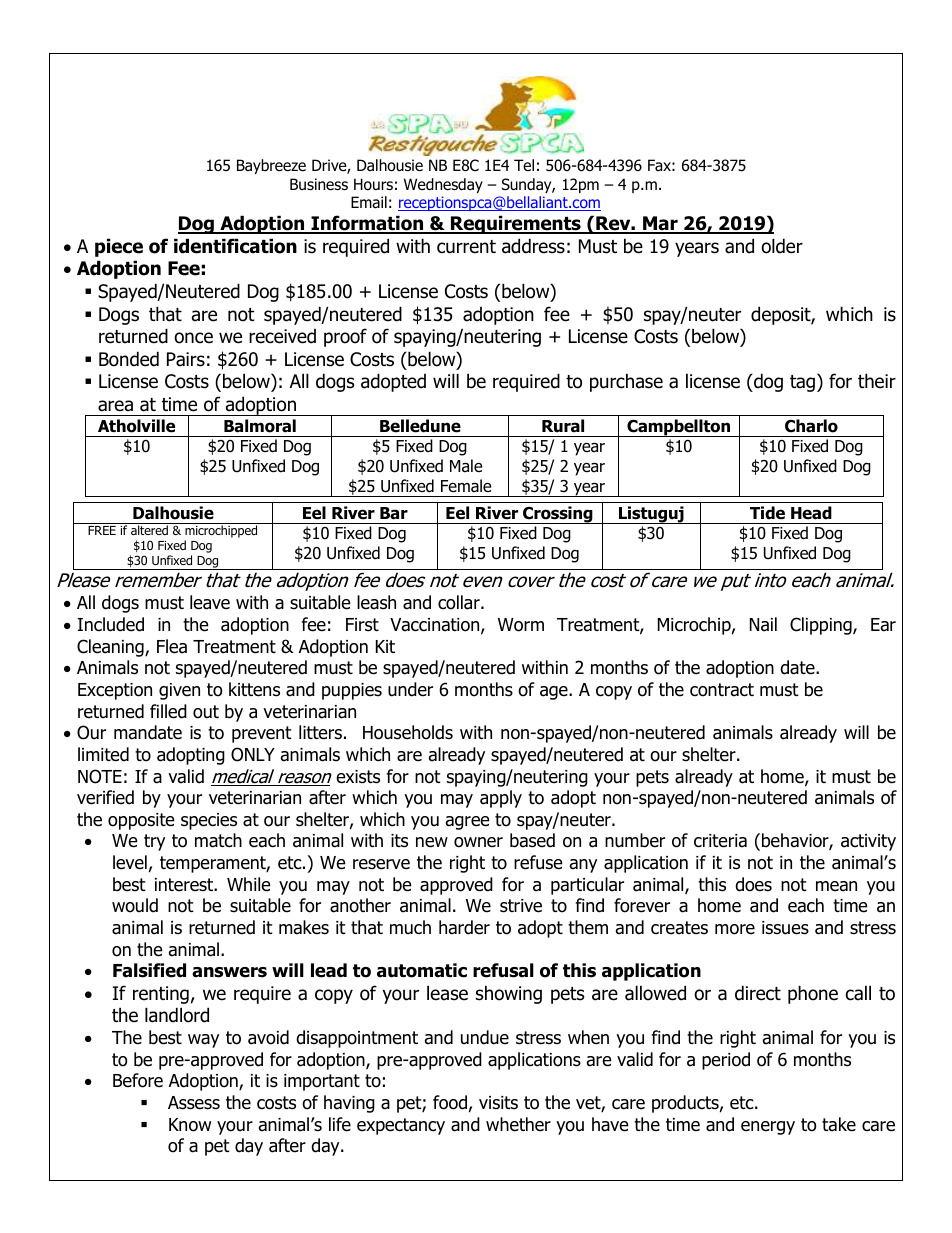  I want to click on older, so click(782, 246).
